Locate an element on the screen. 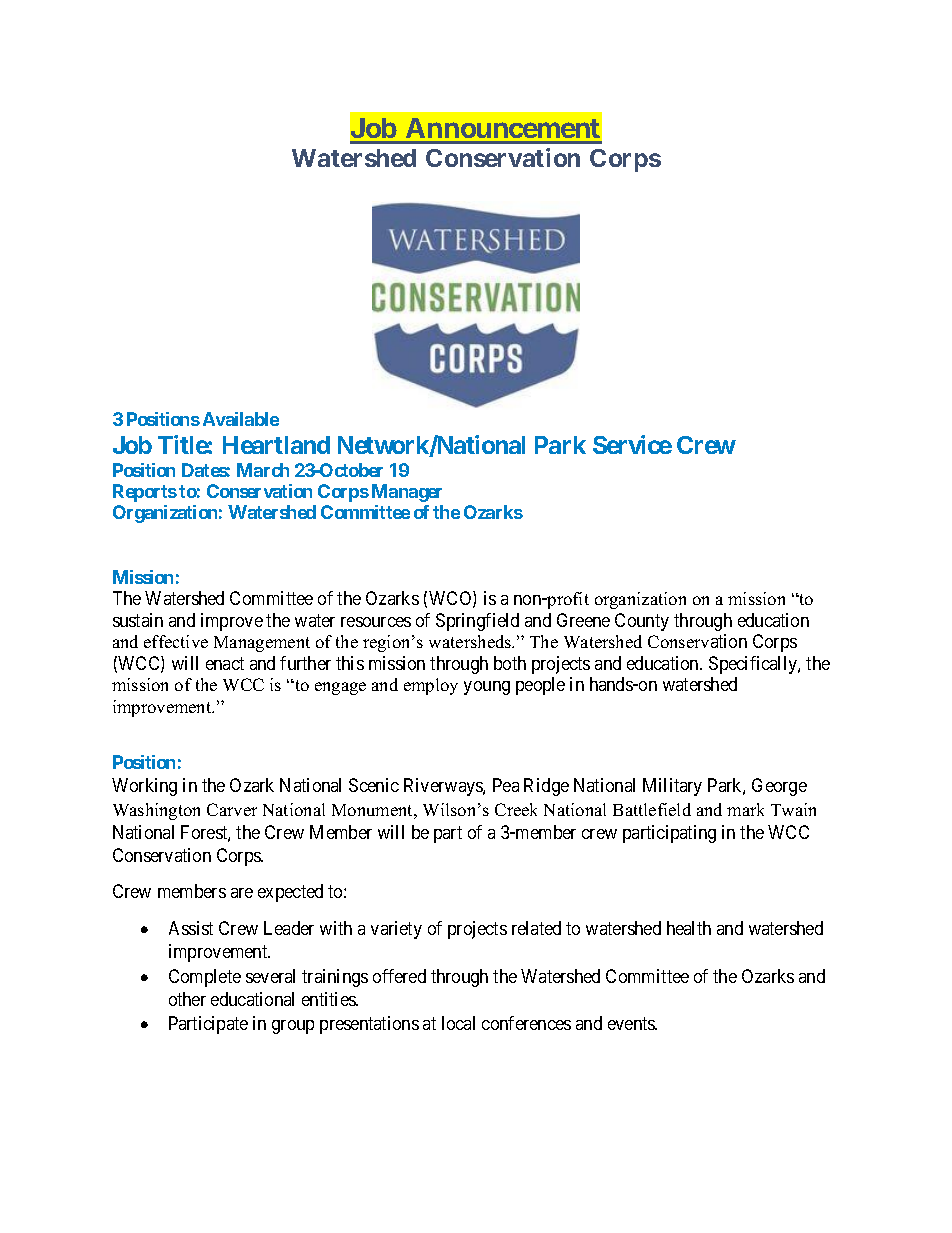  local is located at coordinates (458, 1023).
